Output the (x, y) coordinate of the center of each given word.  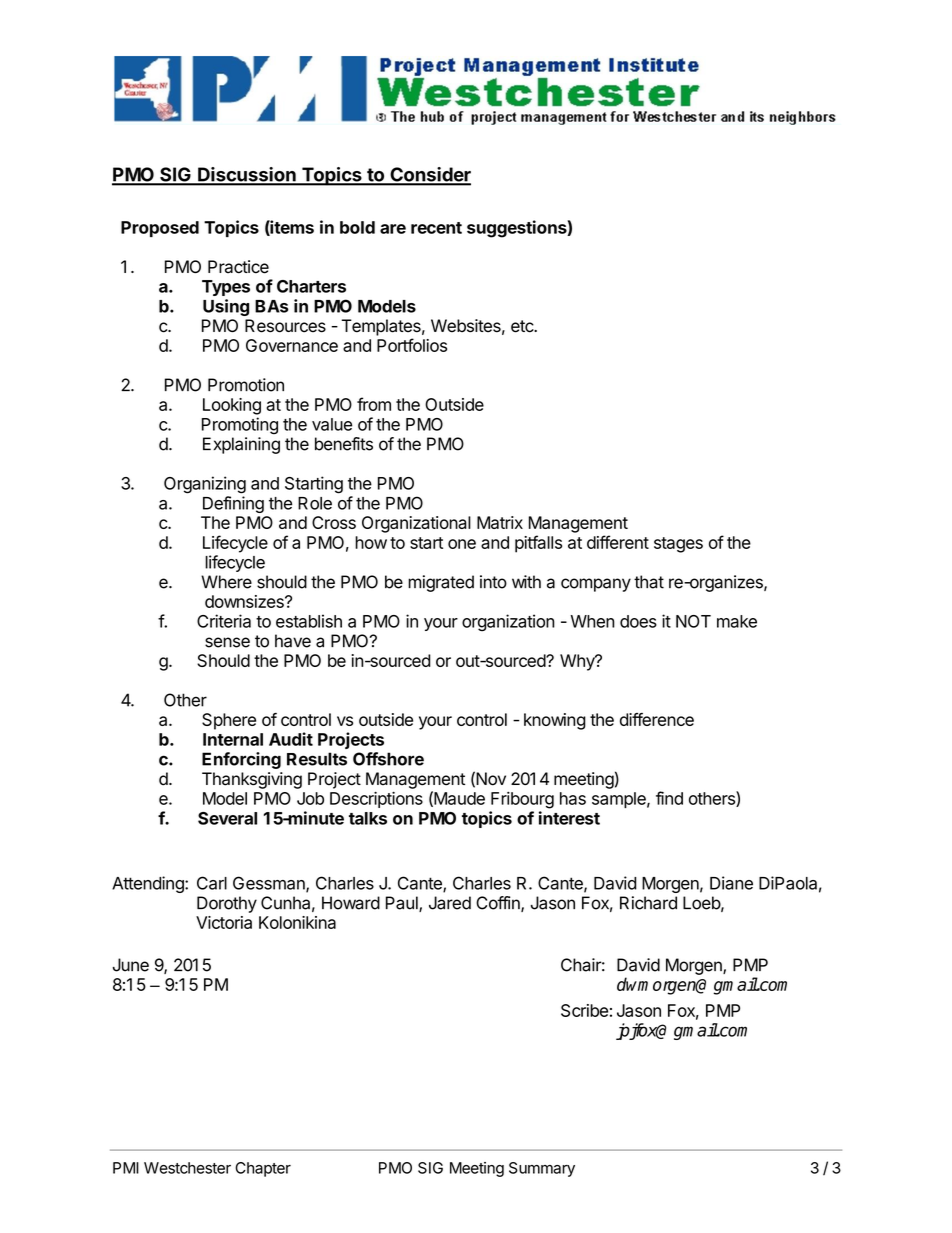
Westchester (187, 1168)
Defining (233, 504)
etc (523, 326)
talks (368, 818)
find (669, 798)
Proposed (160, 229)
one (462, 544)
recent (436, 228)
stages (678, 545)
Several (227, 818)
